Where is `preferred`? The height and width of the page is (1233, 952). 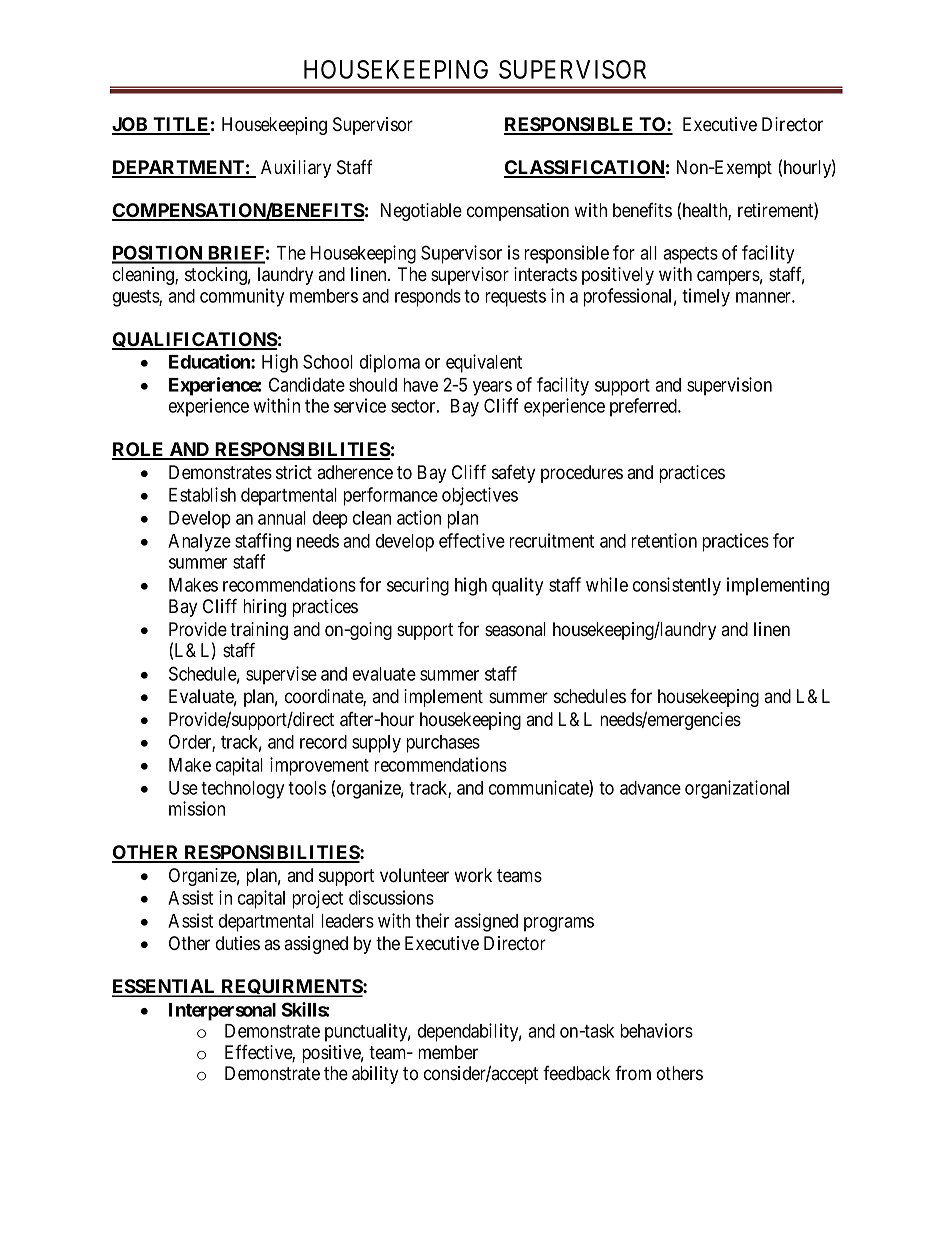
preferred is located at coordinates (645, 407).
